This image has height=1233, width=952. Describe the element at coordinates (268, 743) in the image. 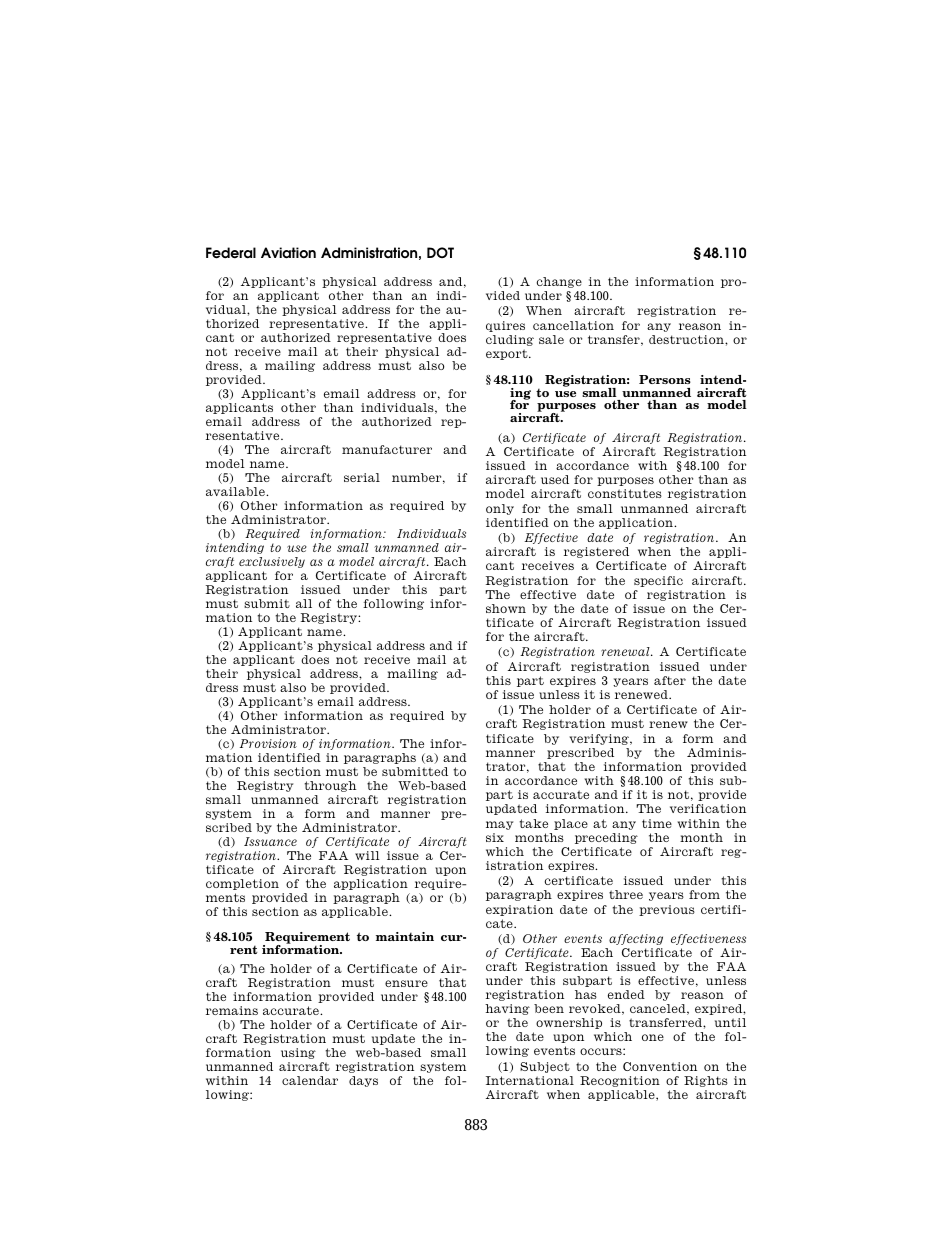

I see `Provision` at that location.
